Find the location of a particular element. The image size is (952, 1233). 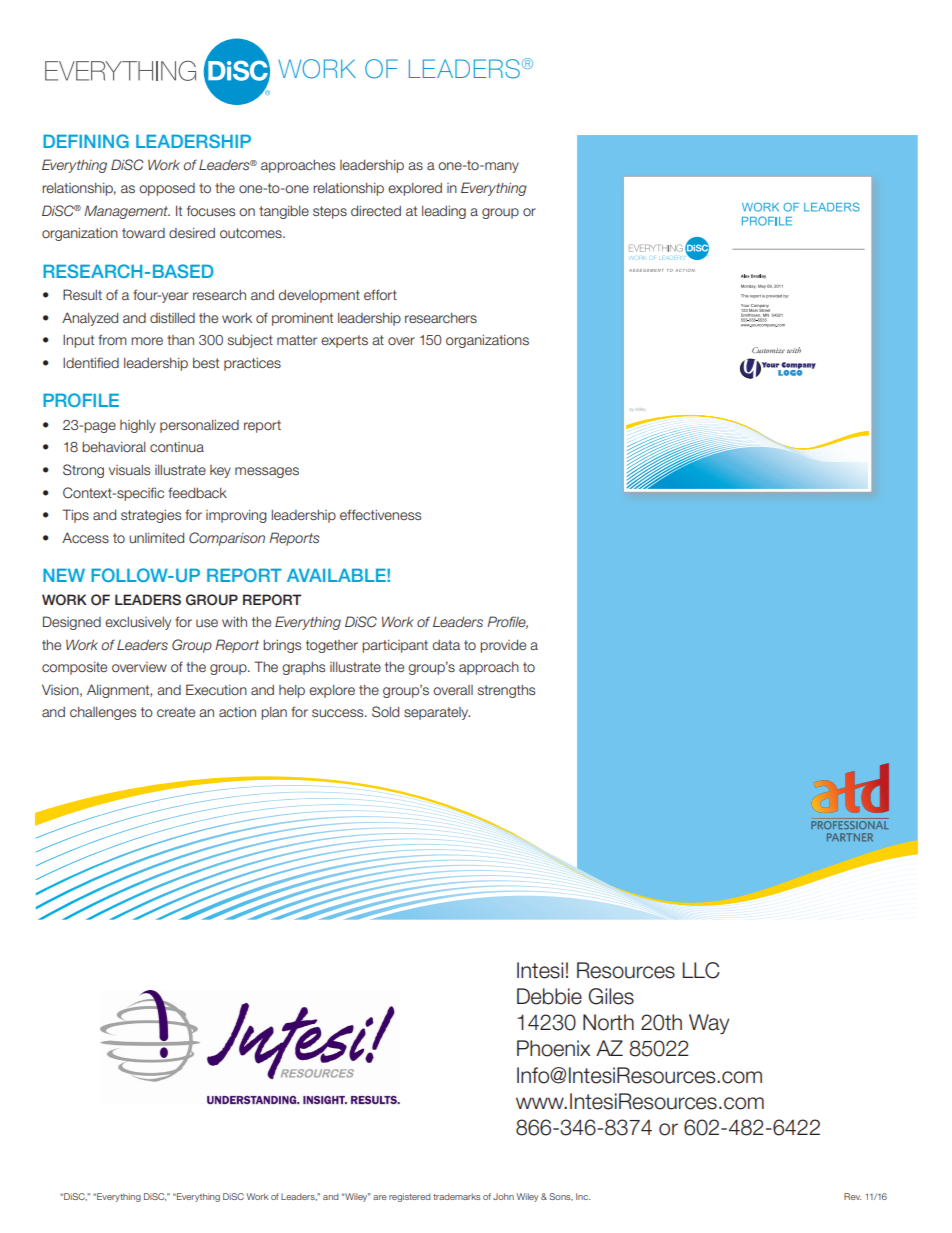

provide is located at coordinates (503, 646).
